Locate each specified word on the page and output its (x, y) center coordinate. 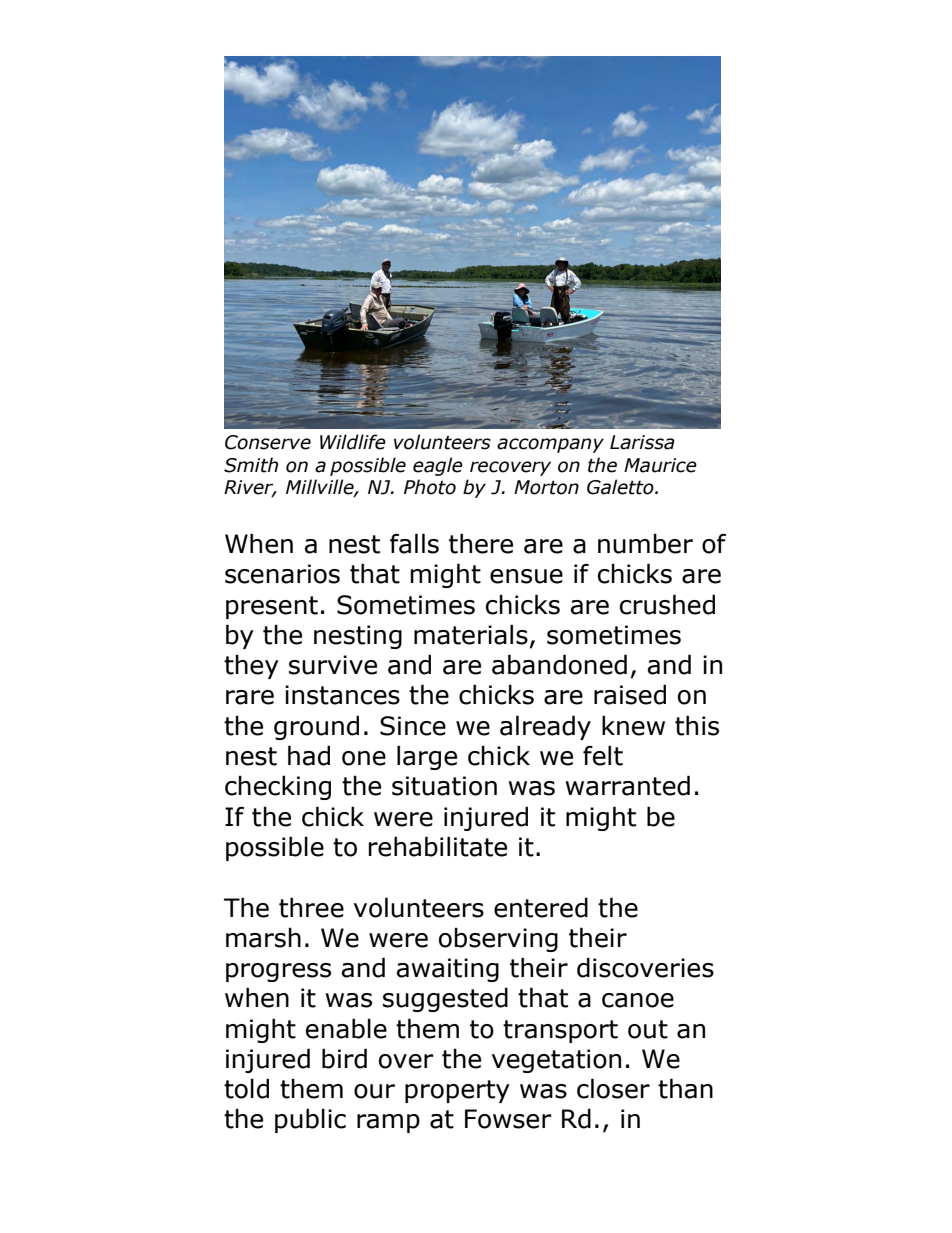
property (457, 1091)
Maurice (660, 465)
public (310, 1120)
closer (613, 1088)
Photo (430, 487)
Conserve (268, 442)
